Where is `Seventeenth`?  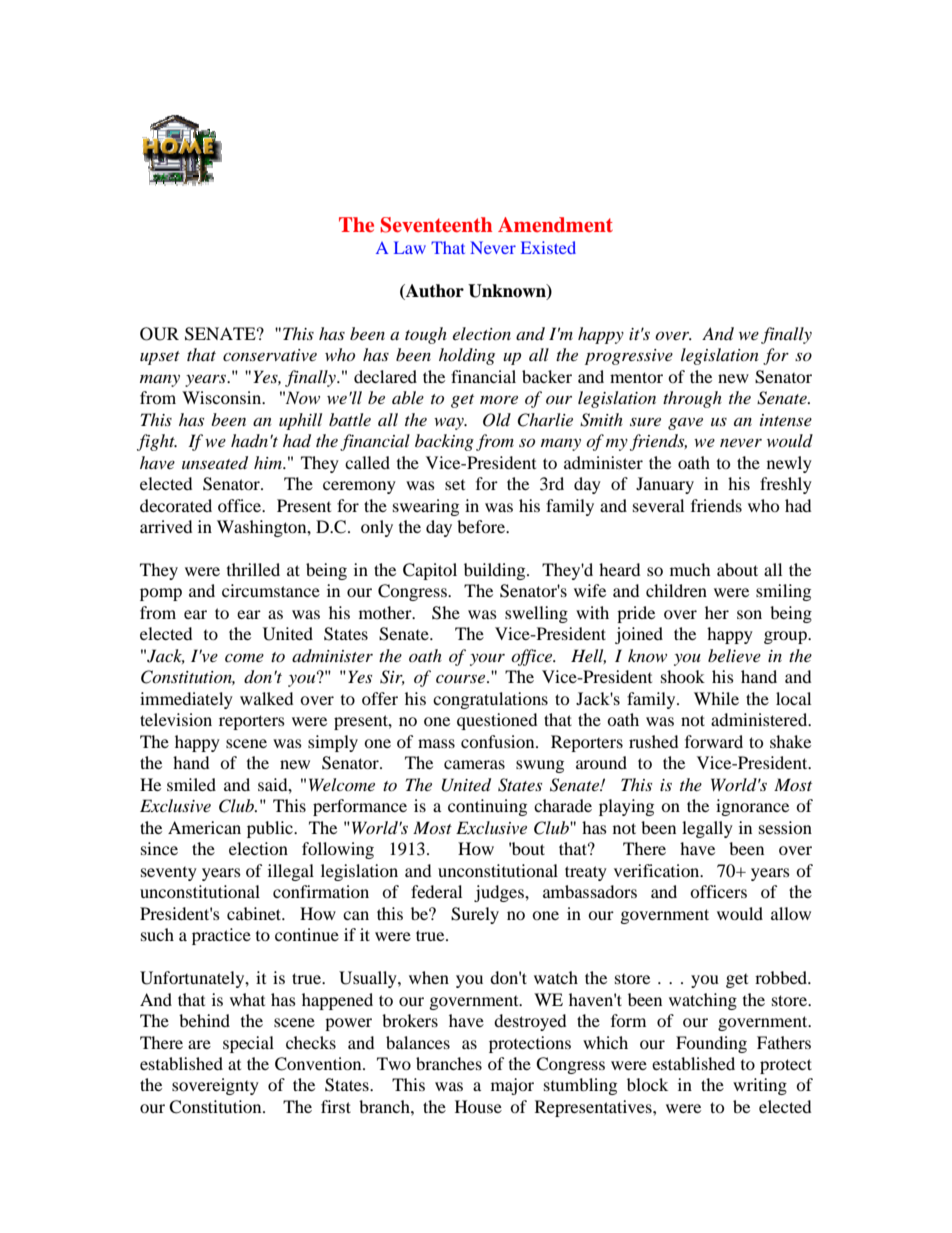 Seventeenth is located at coordinates (436, 225).
